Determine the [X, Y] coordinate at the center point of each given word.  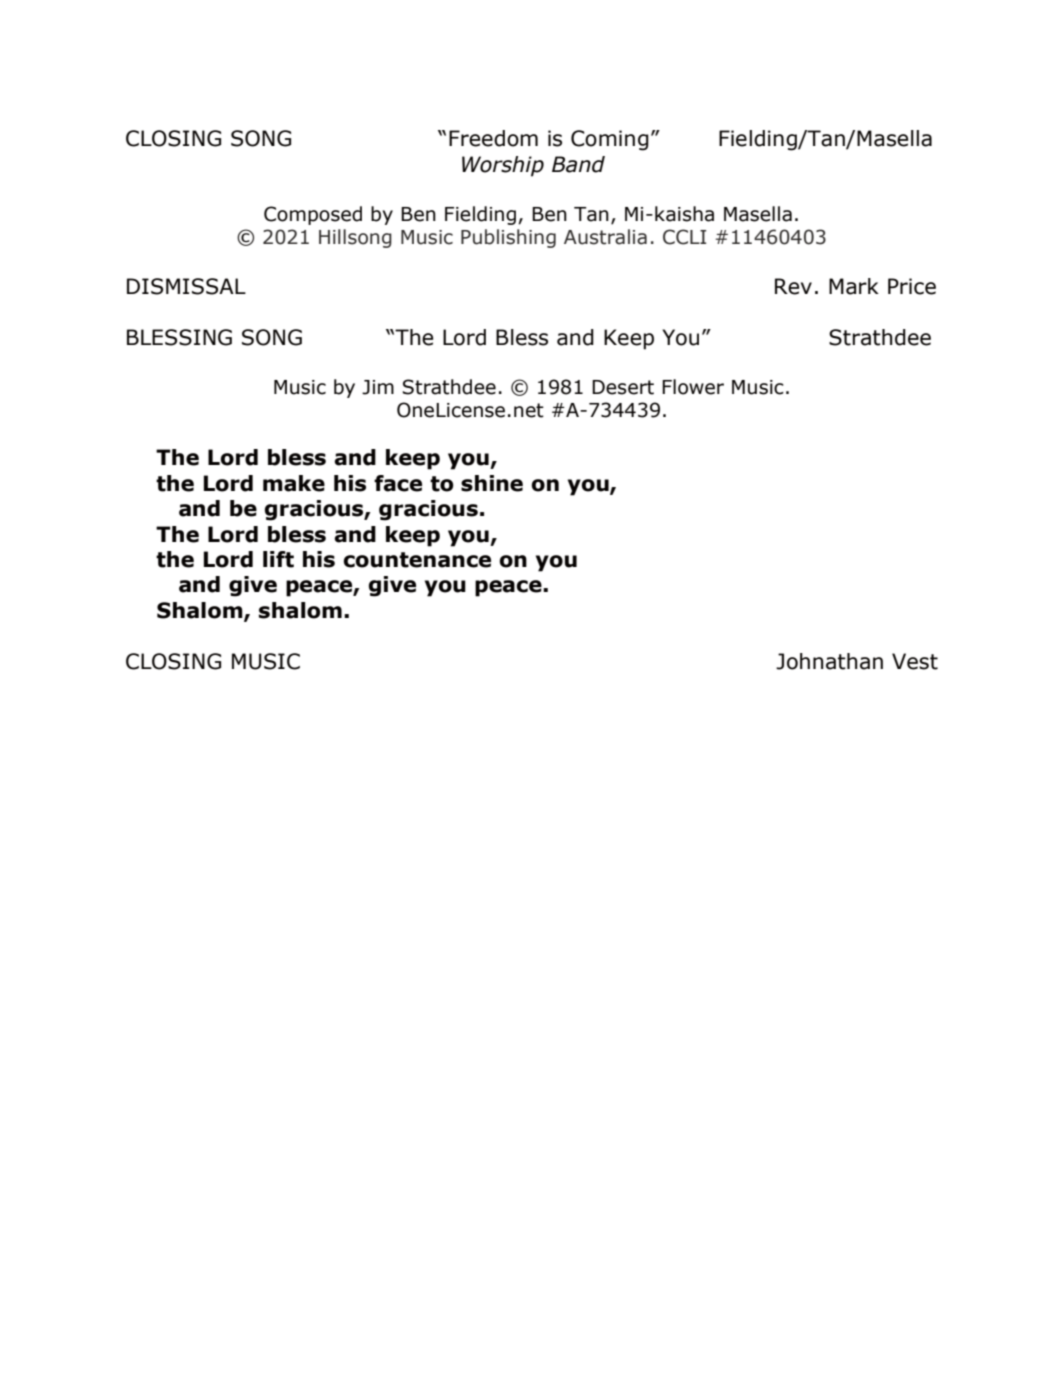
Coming [610, 140]
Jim [378, 387]
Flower [693, 387]
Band [578, 164]
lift [278, 559]
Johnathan [829, 661]
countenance [417, 560]
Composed [313, 215]
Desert [623, 387]
